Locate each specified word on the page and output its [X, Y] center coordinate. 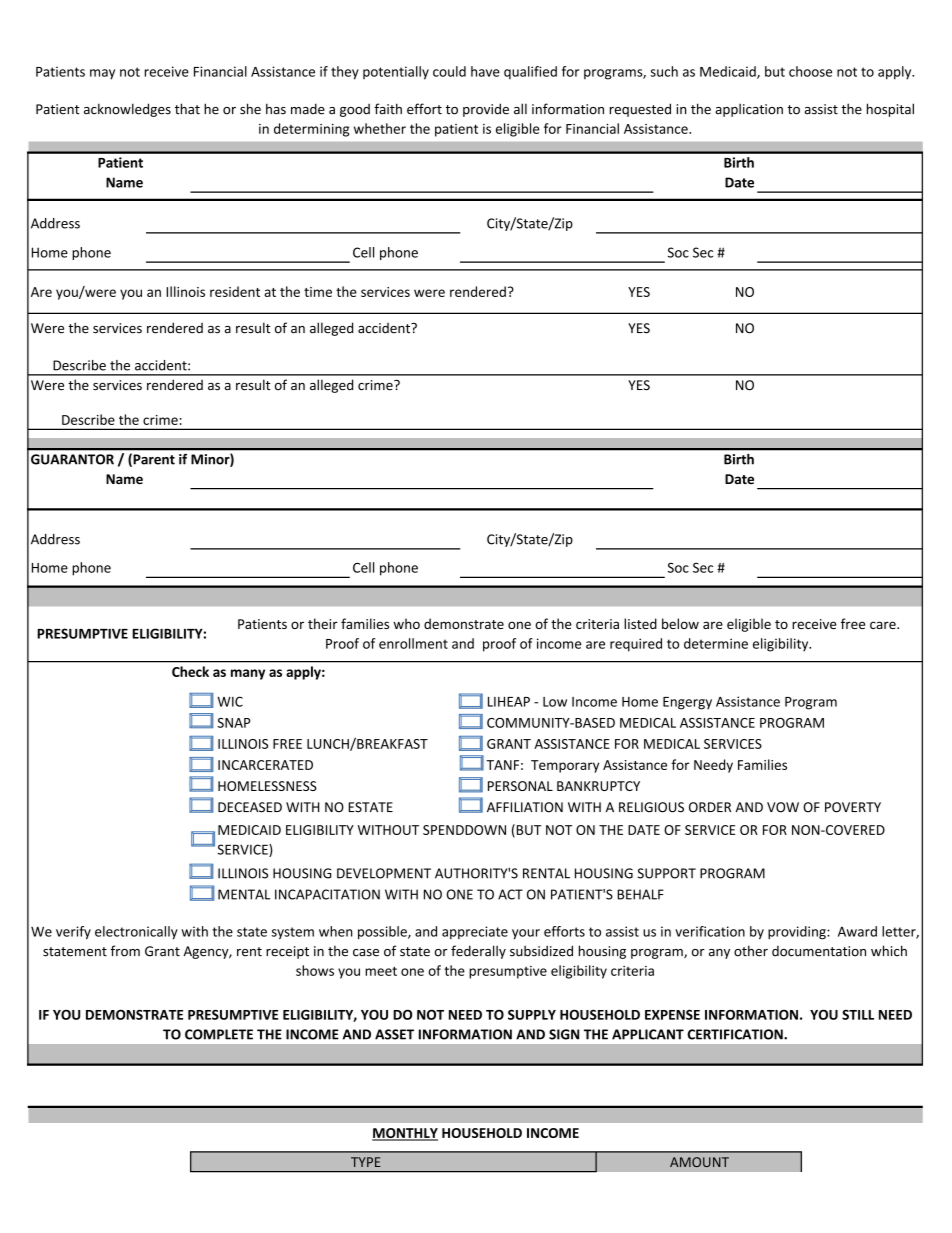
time [318, 292]
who [406, 623]
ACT [510, 894]
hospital [890, 110]
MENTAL [244, 894]
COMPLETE [219, 1034]
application [749, 110]
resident [235, 291]
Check [190, 671]
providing [798, 933]
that [187, 109]
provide [486, 110]
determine [716, 643]
